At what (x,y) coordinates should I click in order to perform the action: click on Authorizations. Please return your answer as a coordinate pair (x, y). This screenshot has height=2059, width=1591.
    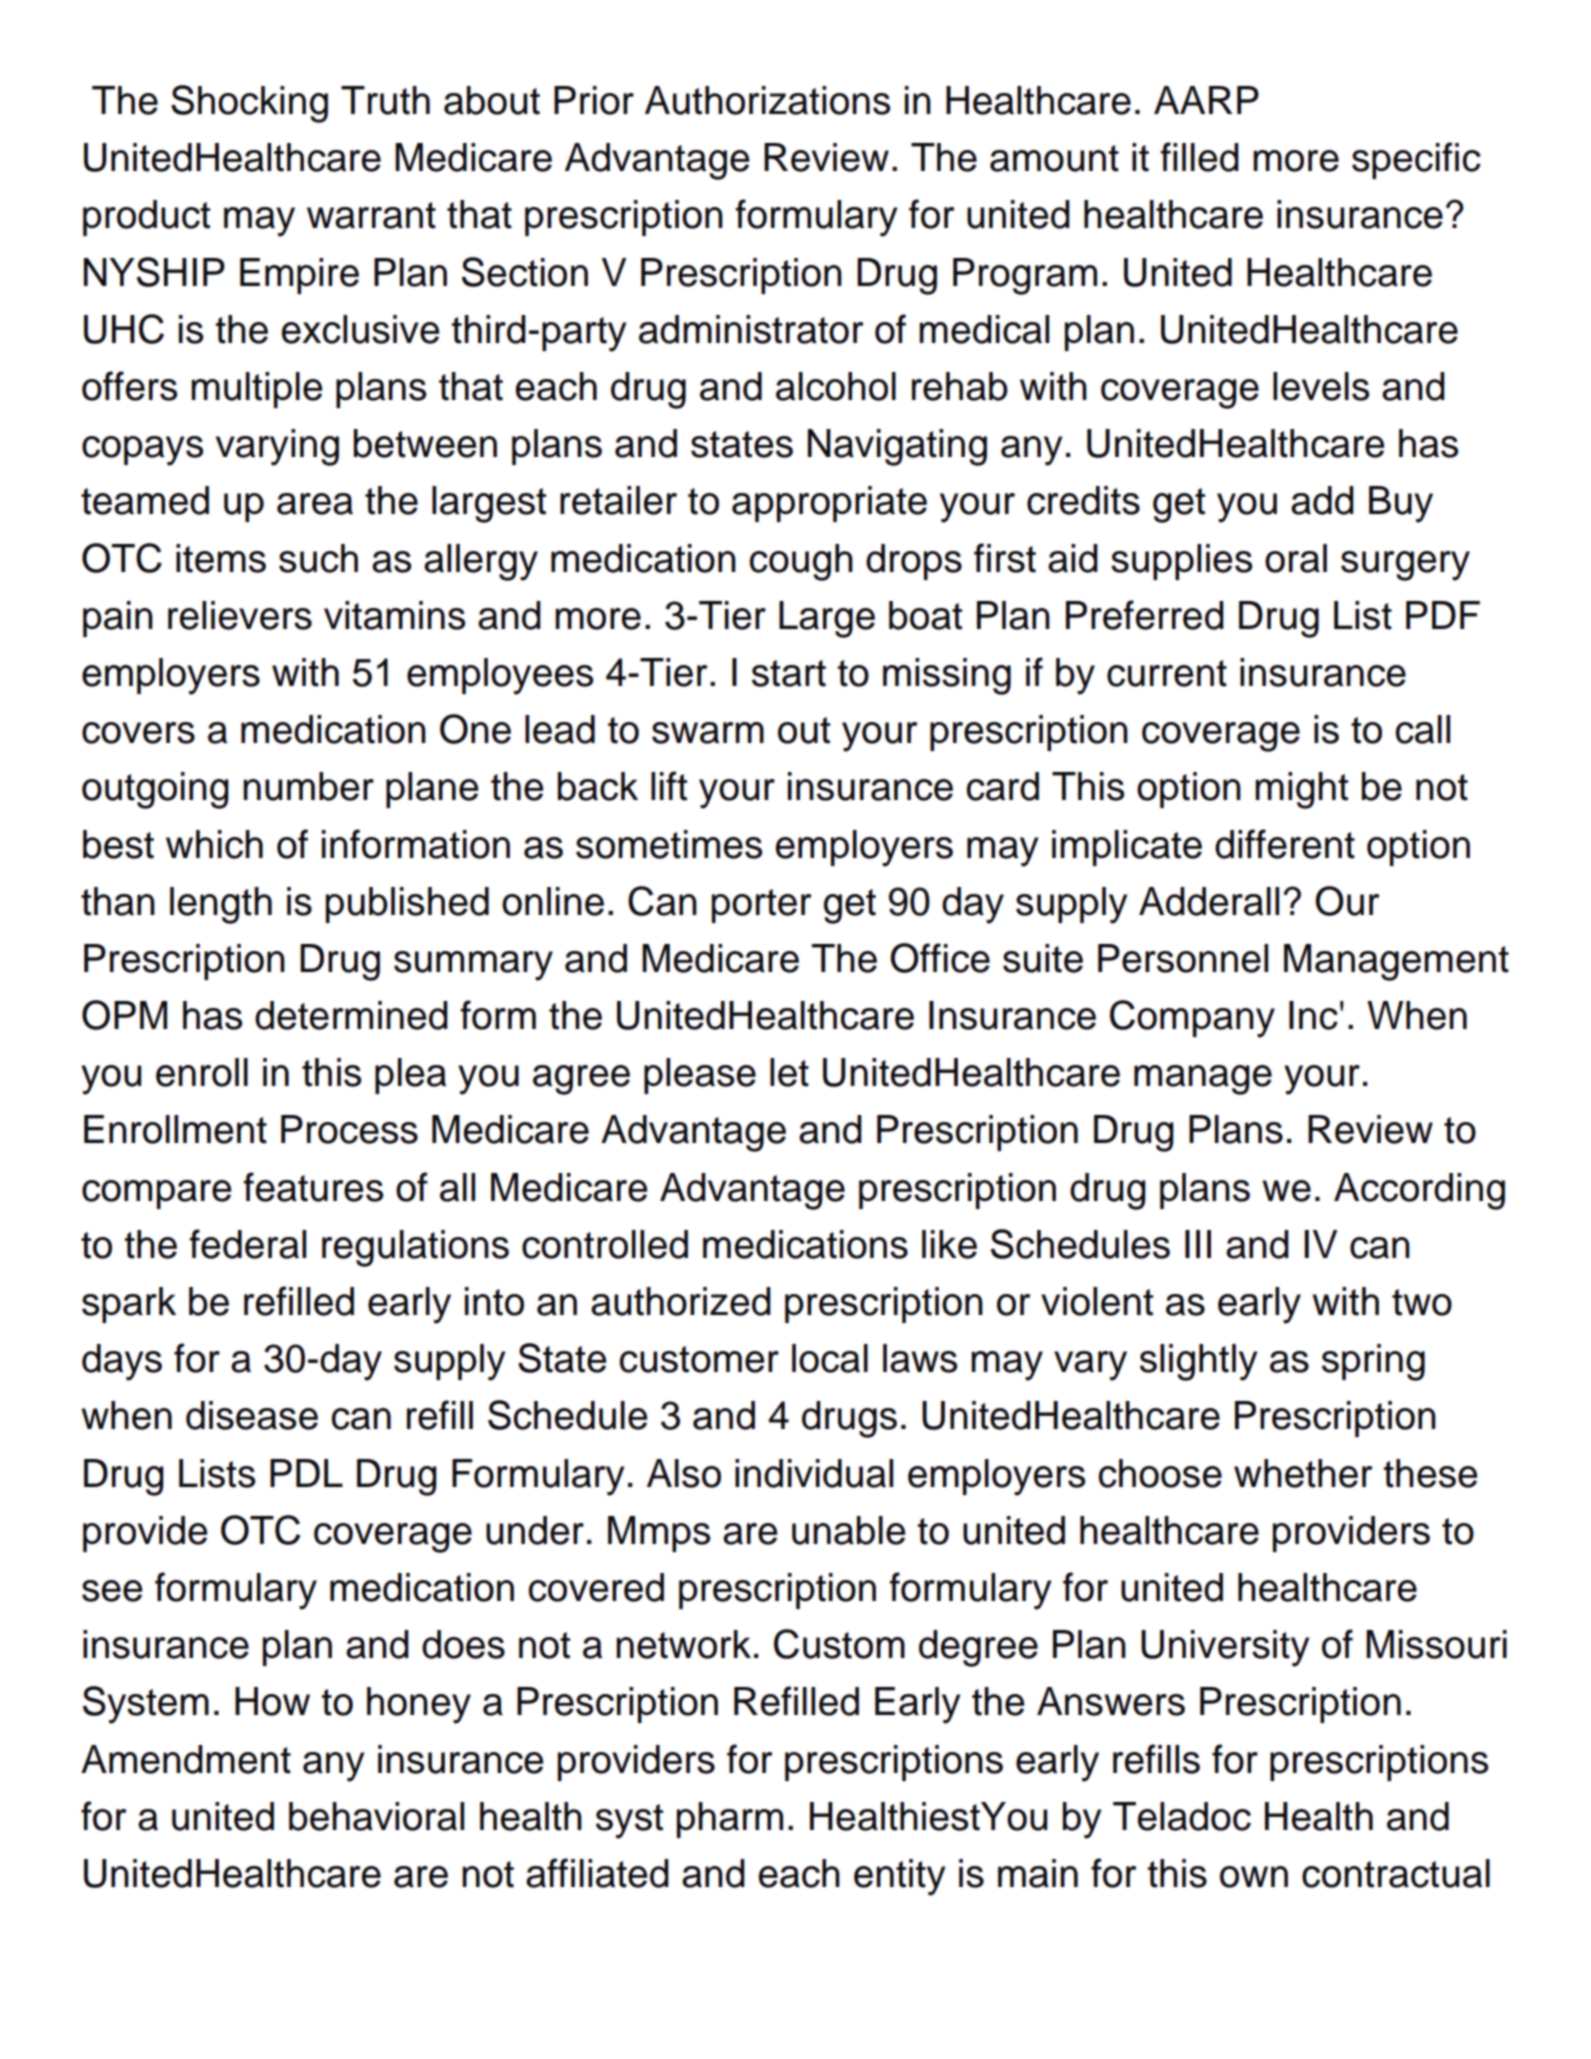
    Looking at the image, I should click on (767, 100).
